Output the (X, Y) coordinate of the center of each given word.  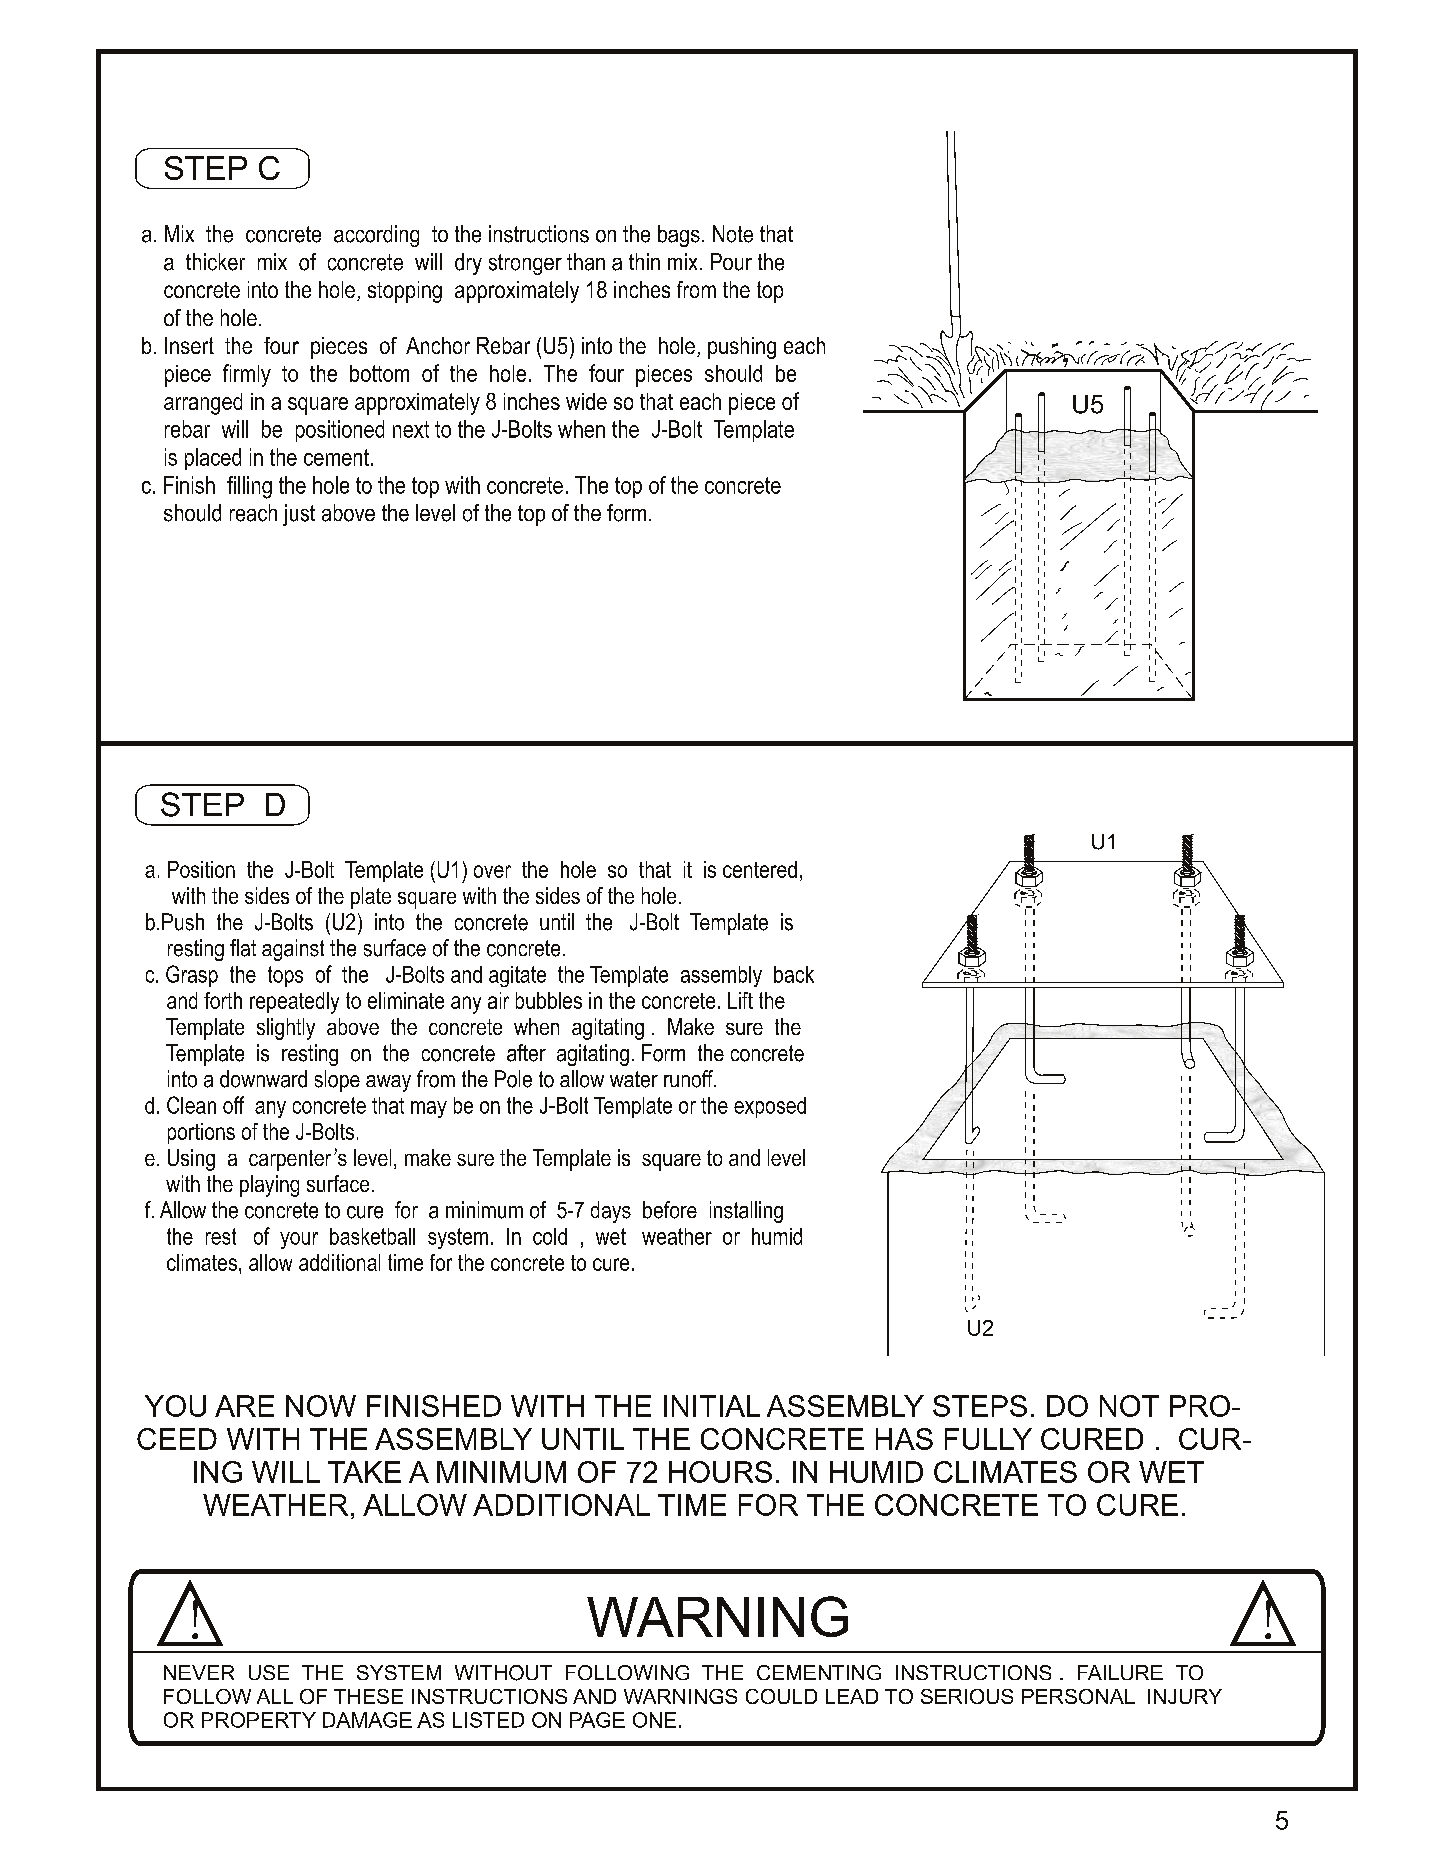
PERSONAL (1078, 1696)
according (376, 236)
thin (644, 261)
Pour (731, 262)
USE (269, 1672)
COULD (781, 1696)
